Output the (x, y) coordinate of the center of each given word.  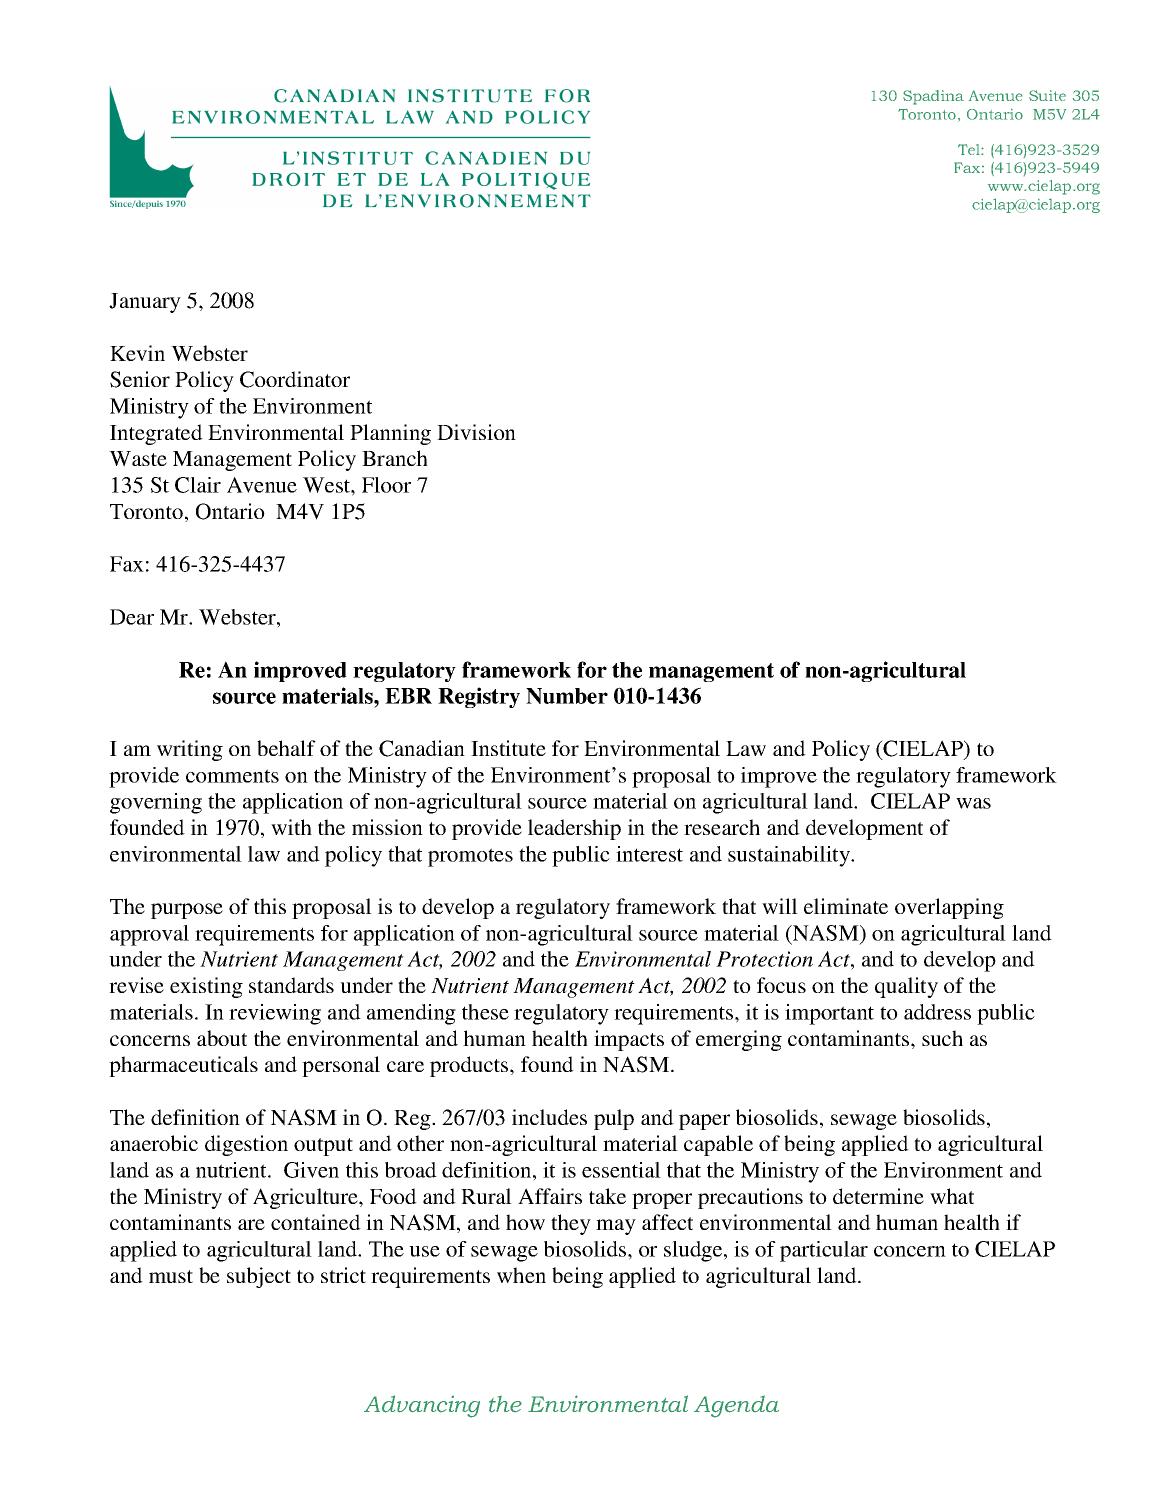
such (942, 1038)
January (145, 303)
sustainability (790, 856)
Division (476, 432)
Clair (198, 485)
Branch (395, 458)
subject (259, 1277)
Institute (508, 748)
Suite (1047, 95)
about (222, 1038)
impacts (629, 1040)
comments (232, 776)
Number (567, 696)
